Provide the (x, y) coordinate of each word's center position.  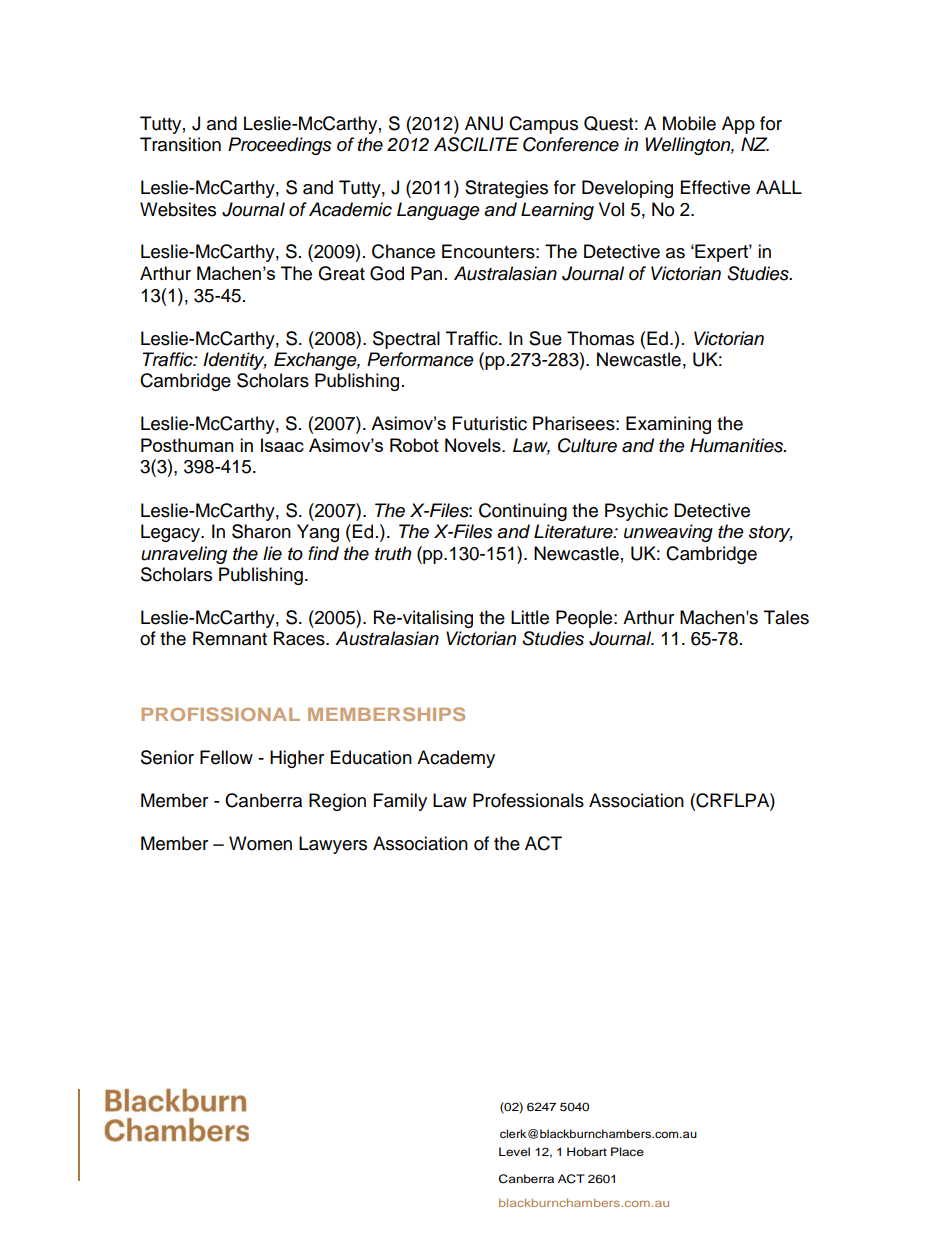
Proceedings (280, 146)
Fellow (226, 757)
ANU (484, 123)
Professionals (528, 800)
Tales (786, 617)
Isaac (282, 445)
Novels (474, 445)
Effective (715, 187)
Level (514, 1151)
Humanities (737, 445)
